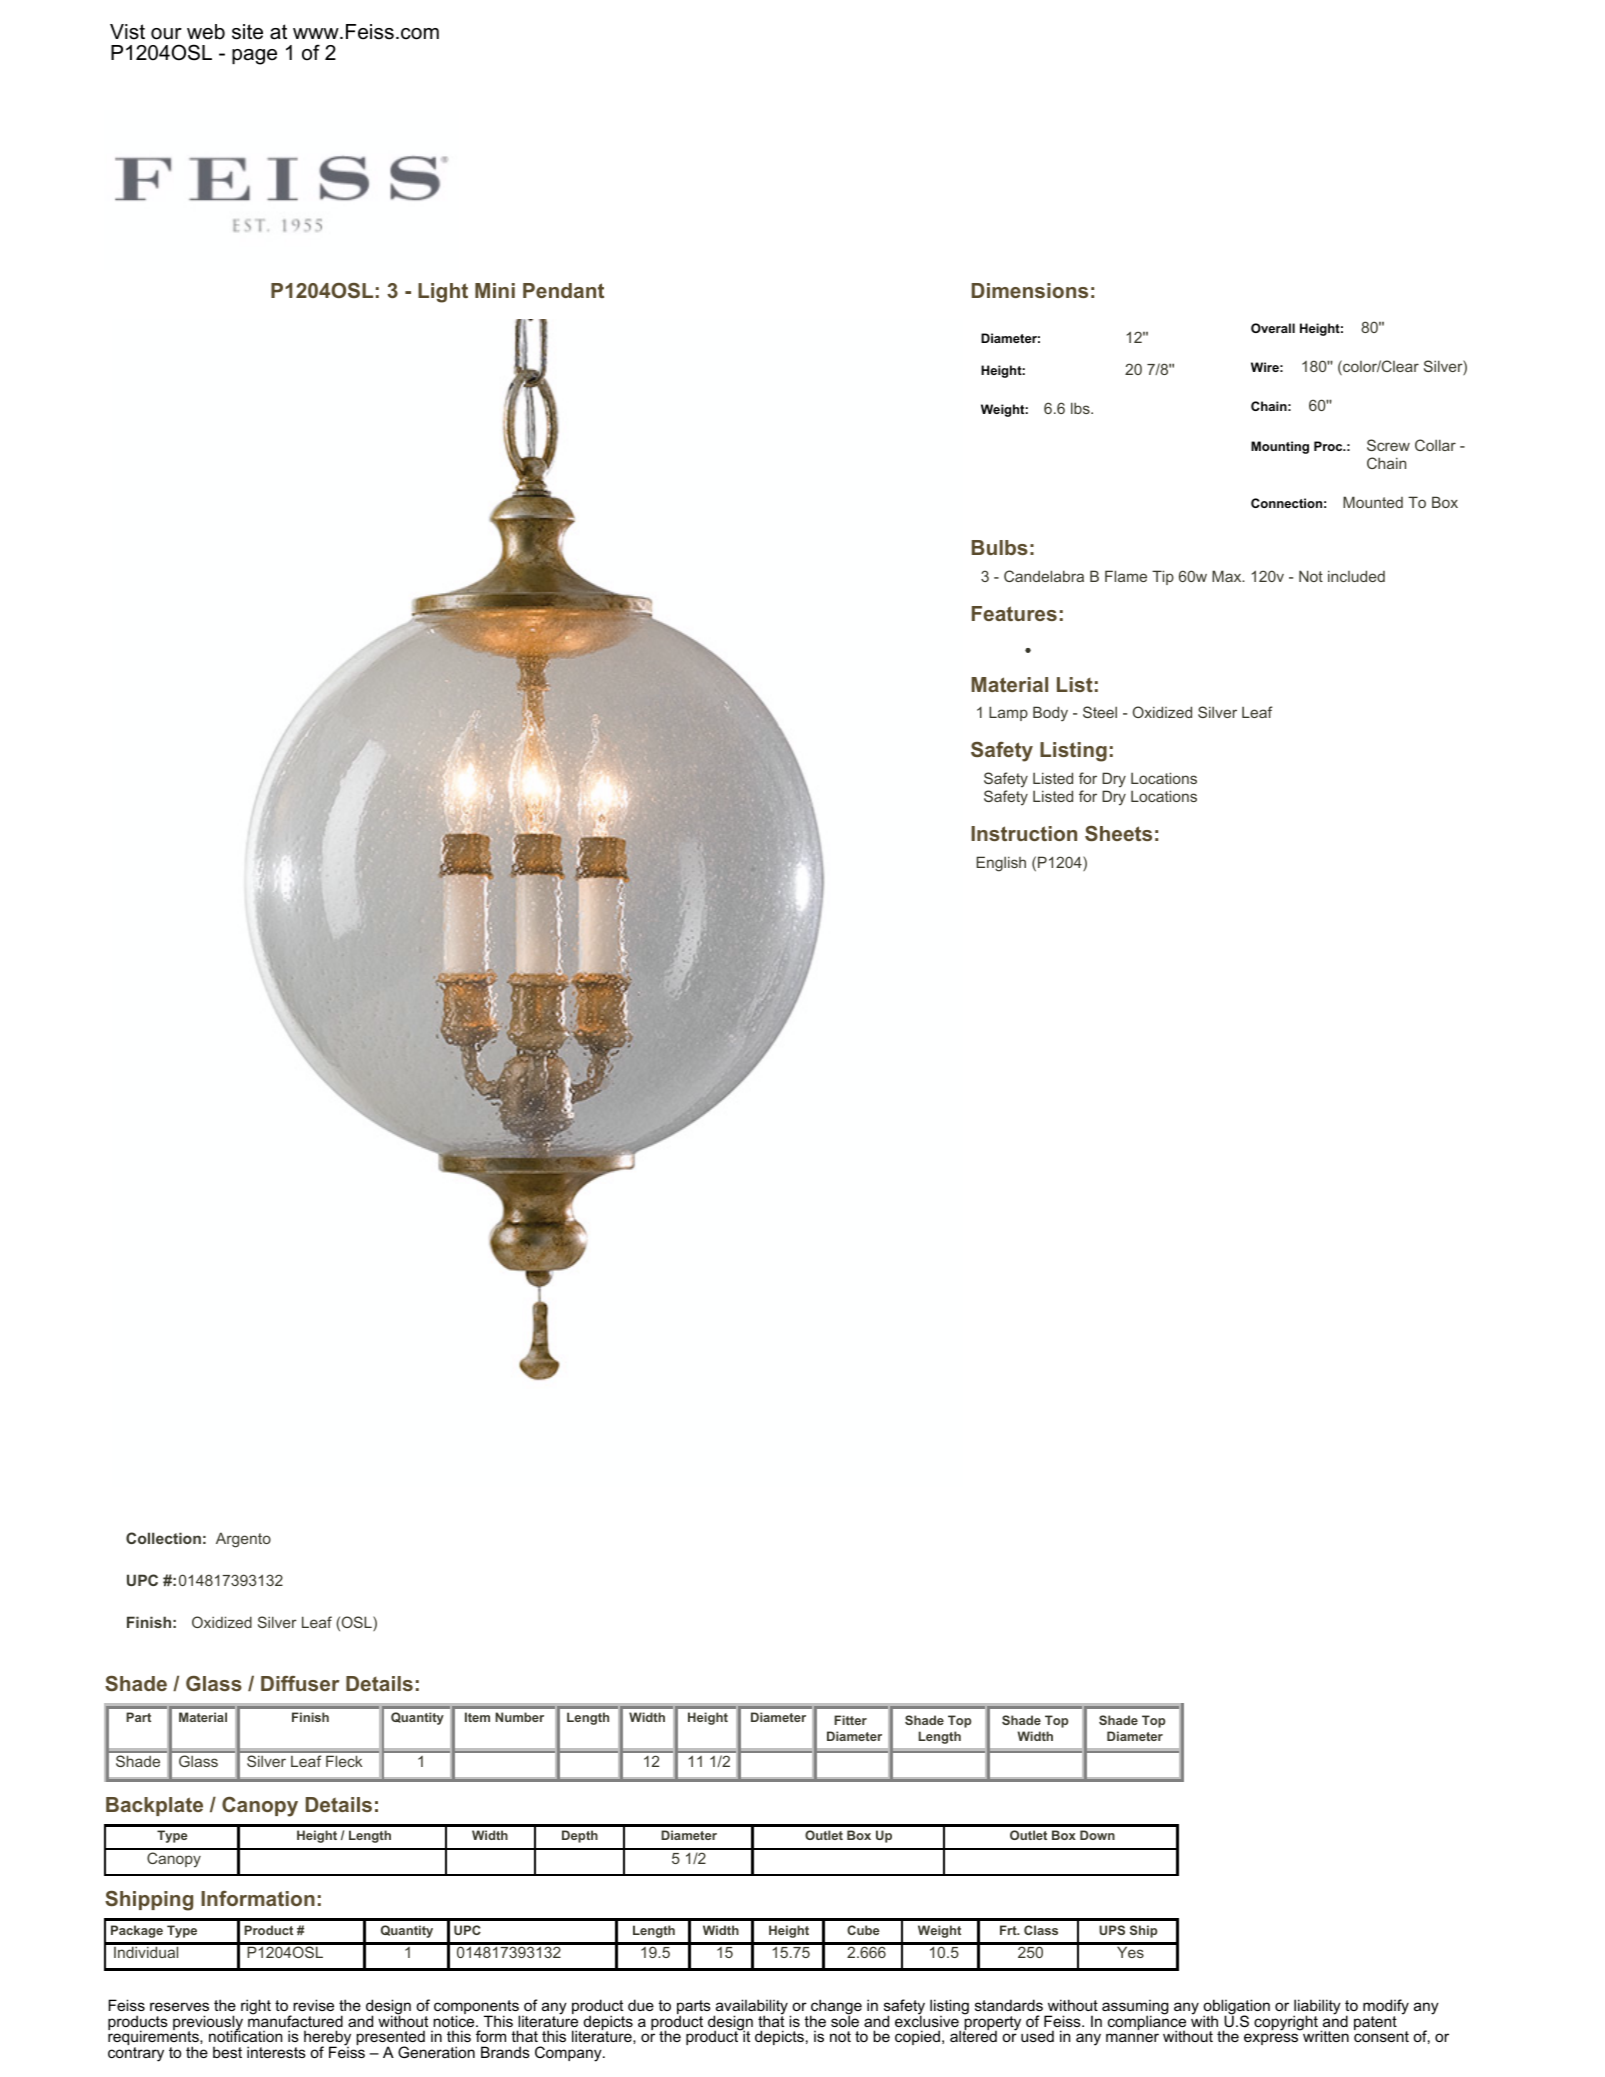 The image size is (1605, 2077). Describe the element at coordinates (563, 290) in the document. I see `Pendant` at that location.
